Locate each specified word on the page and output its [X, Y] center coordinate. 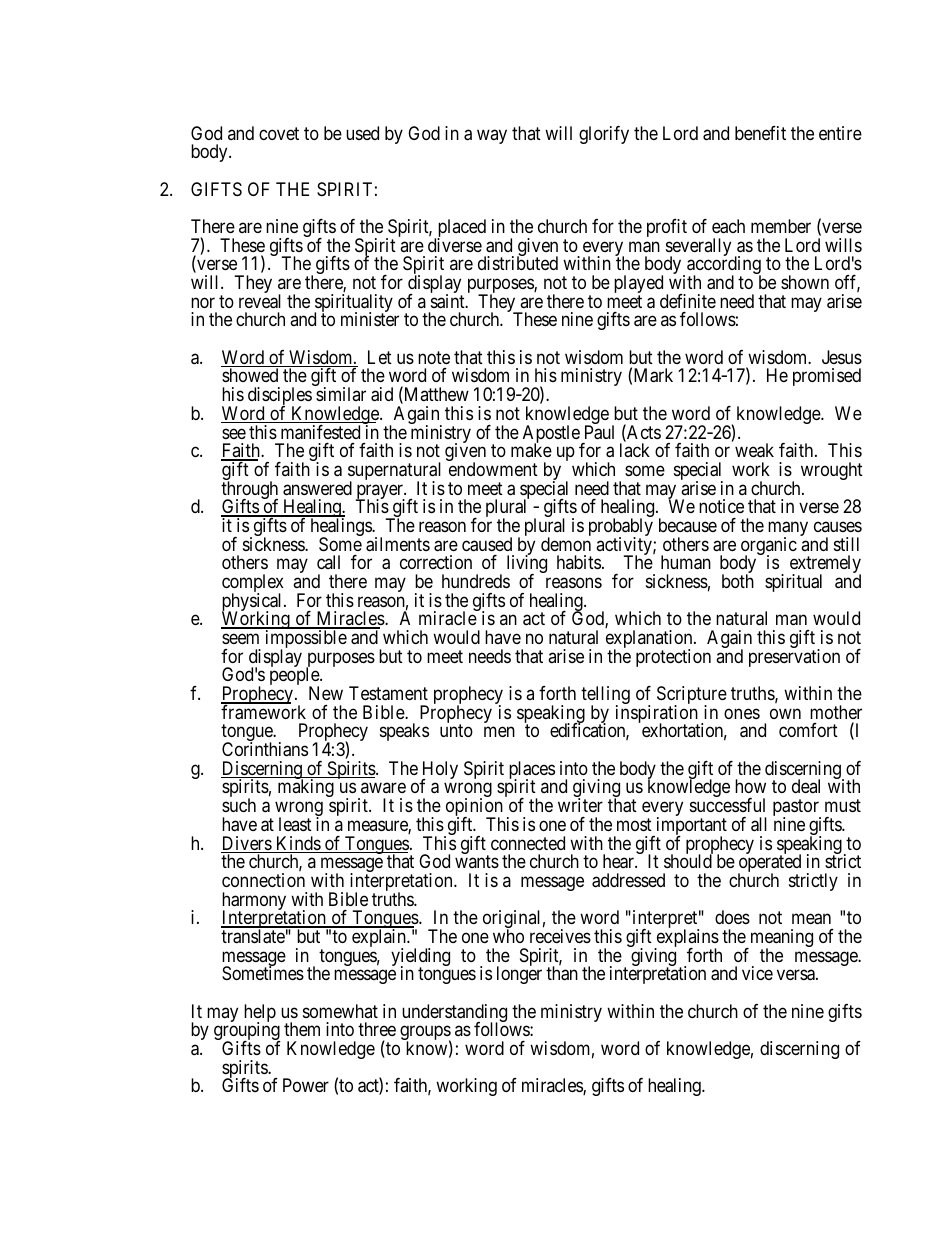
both [738, 581]
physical [253, 603]
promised [827, 377]
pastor [797, 809]
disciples [280, 397]
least [295, 824]
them [302, 1029]
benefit [760, 133]
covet [279, 133]
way [492, 136]
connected [528, 843]
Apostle [551, 435]
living [527, 565]
